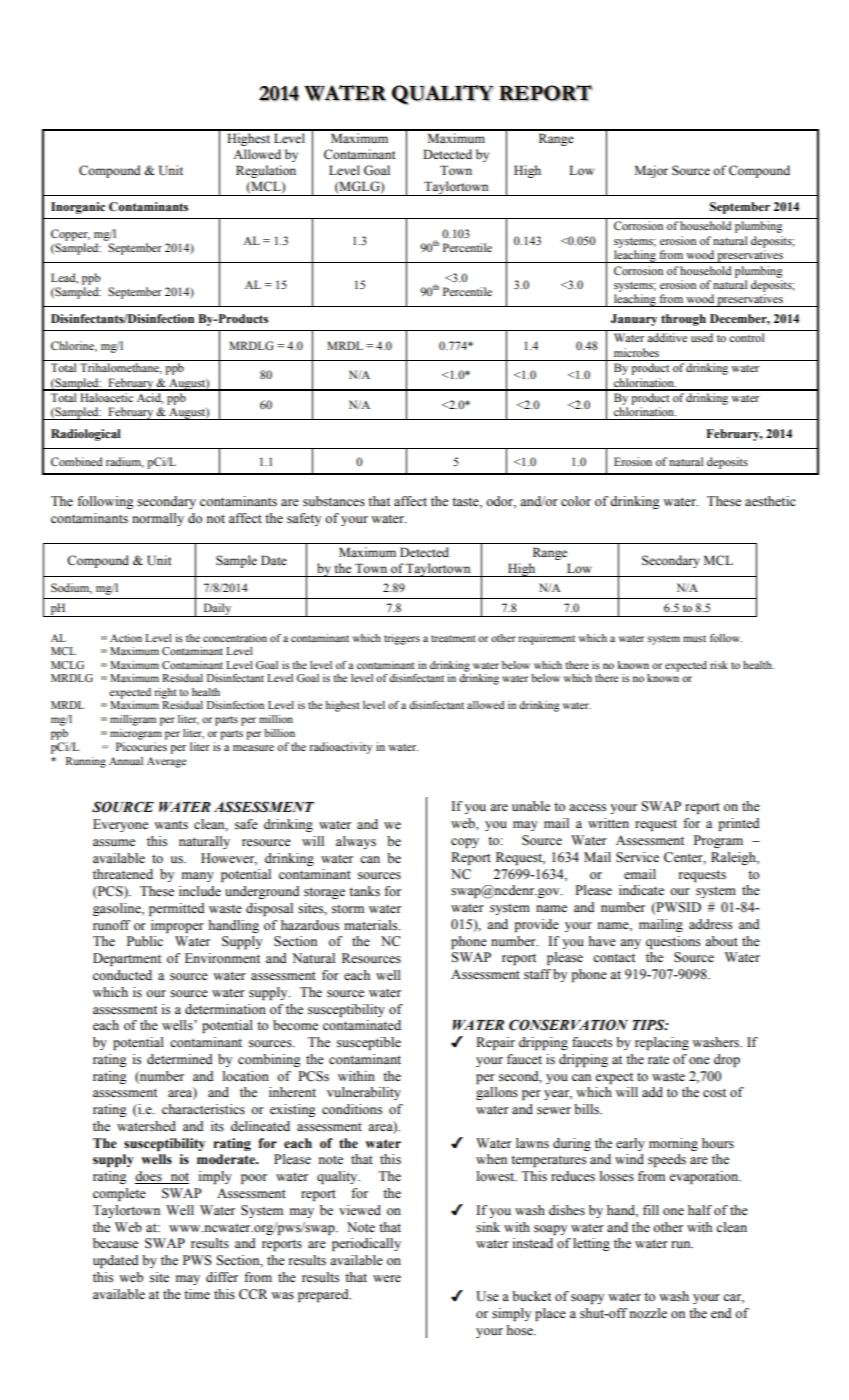 The width and height of the document is (849, 1400). Describe the element at coordinates (197, 1294) in the document. I see `time` at that location.
